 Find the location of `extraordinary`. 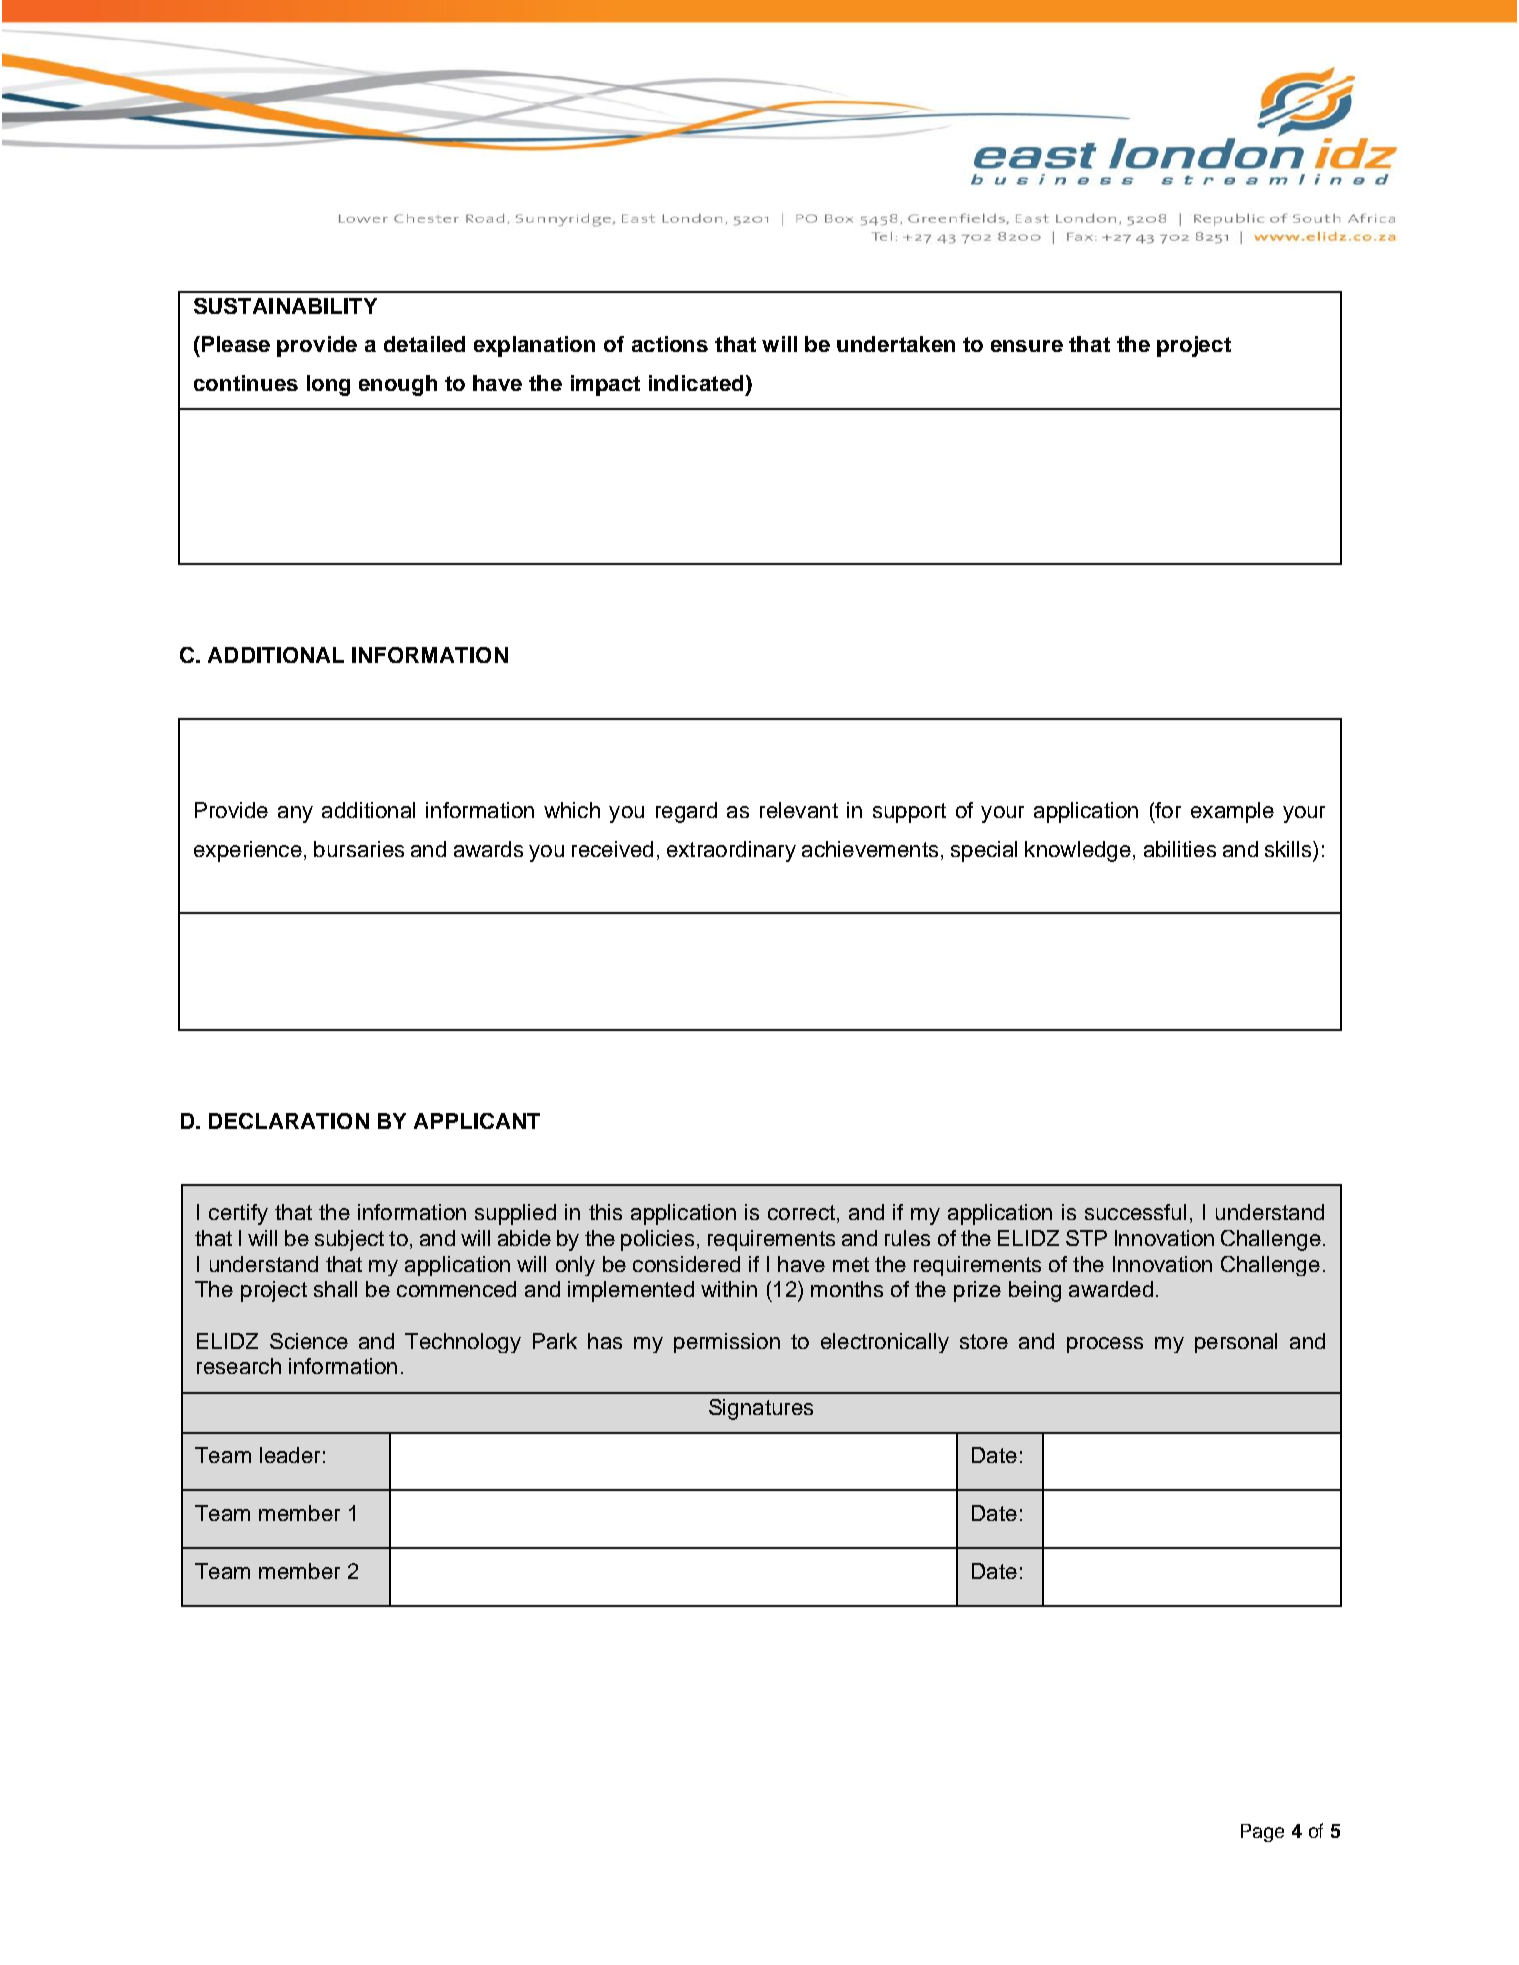

extraordinary is located at coordinates (731, 851).
